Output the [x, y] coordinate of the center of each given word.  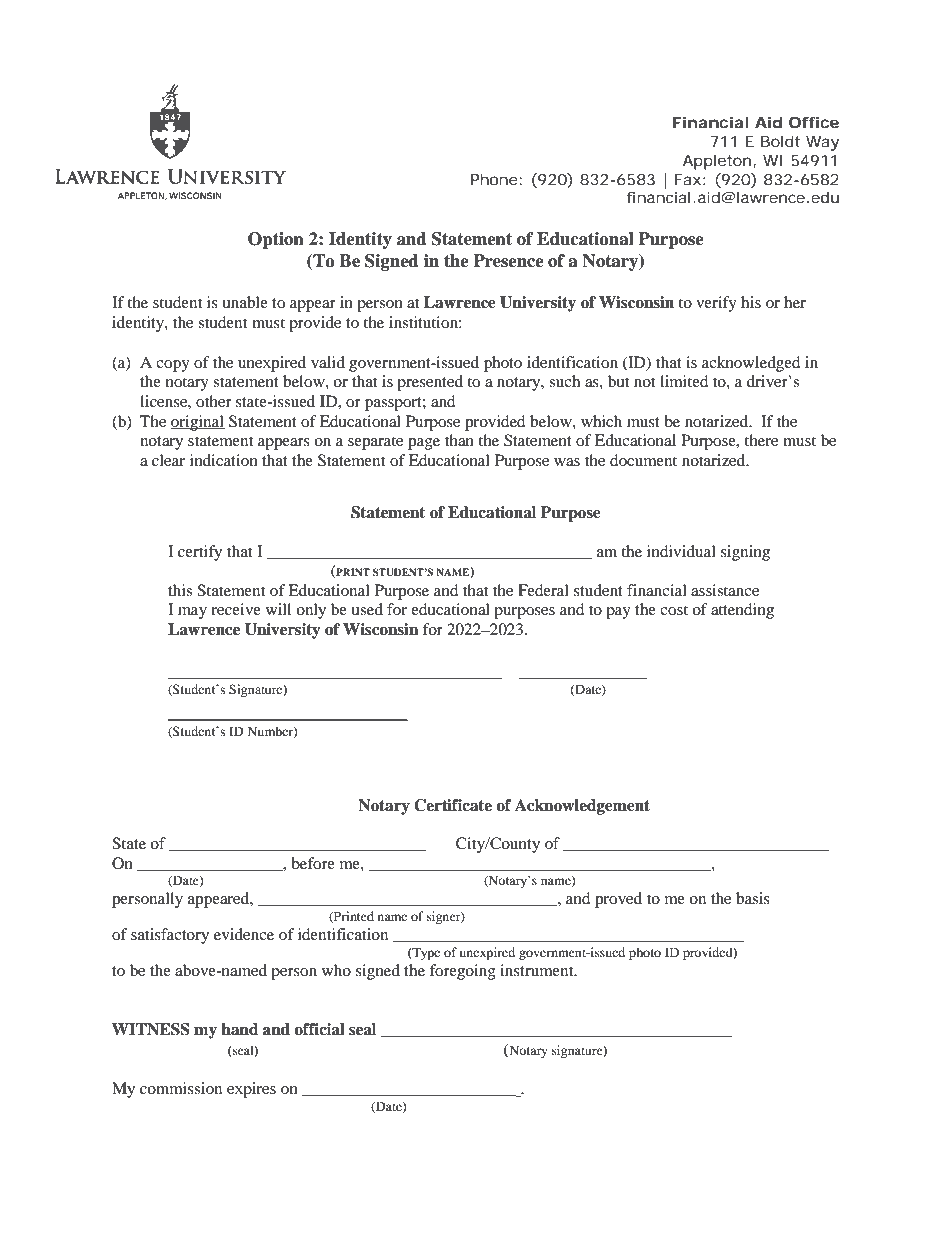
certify [200, 553]
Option [276, 240]
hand [239, 1029]
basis [753, 898]
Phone [494, 179]
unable [245, 302]
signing [745, 553]
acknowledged [751, 364]
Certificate [453, 805]
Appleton [717, 162]
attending [742, 611]
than [459, 440]
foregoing [462, 972]
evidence [244, 934]
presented [430, 383]
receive [236, 609]
